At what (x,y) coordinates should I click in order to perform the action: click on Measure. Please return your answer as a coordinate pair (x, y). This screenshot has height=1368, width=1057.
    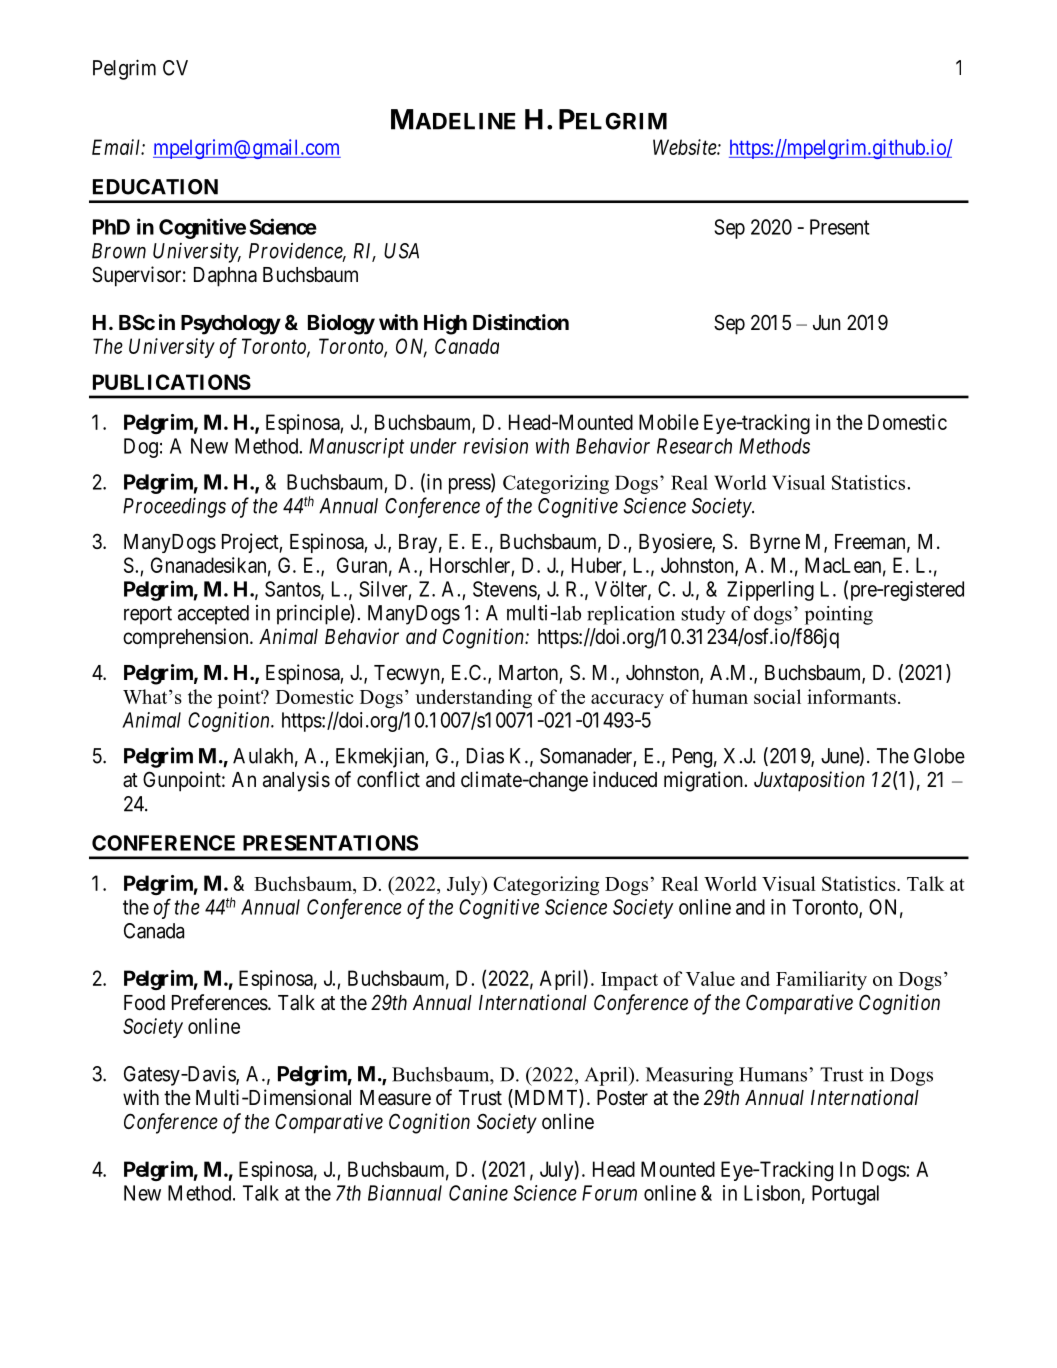
    Looking at the image, I should click on (395, 1098).
